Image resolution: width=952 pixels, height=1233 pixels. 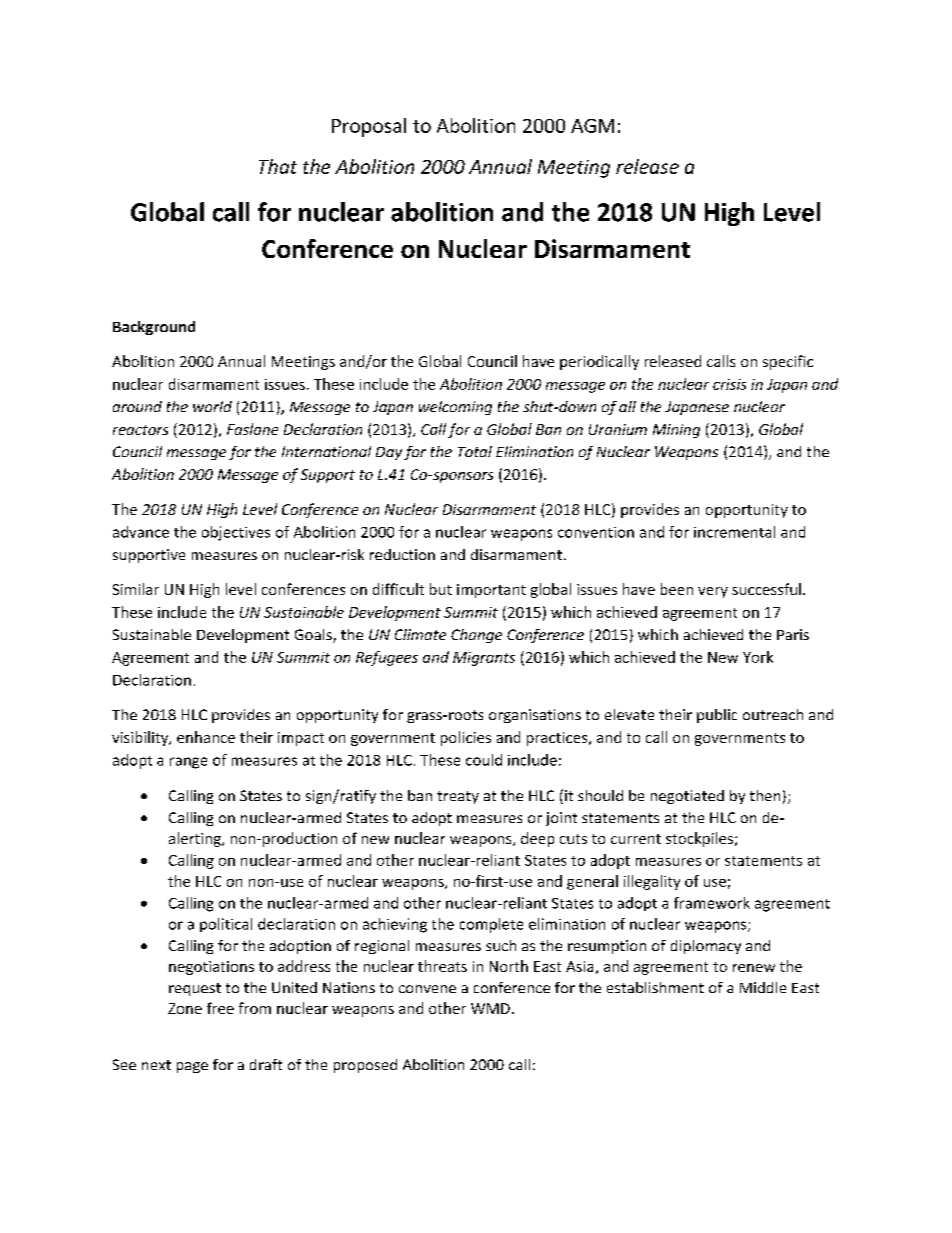 What do you see at coordinates (369, 127) in the screenshot?
I see `Proposal` at bounding box center [369, 127].
